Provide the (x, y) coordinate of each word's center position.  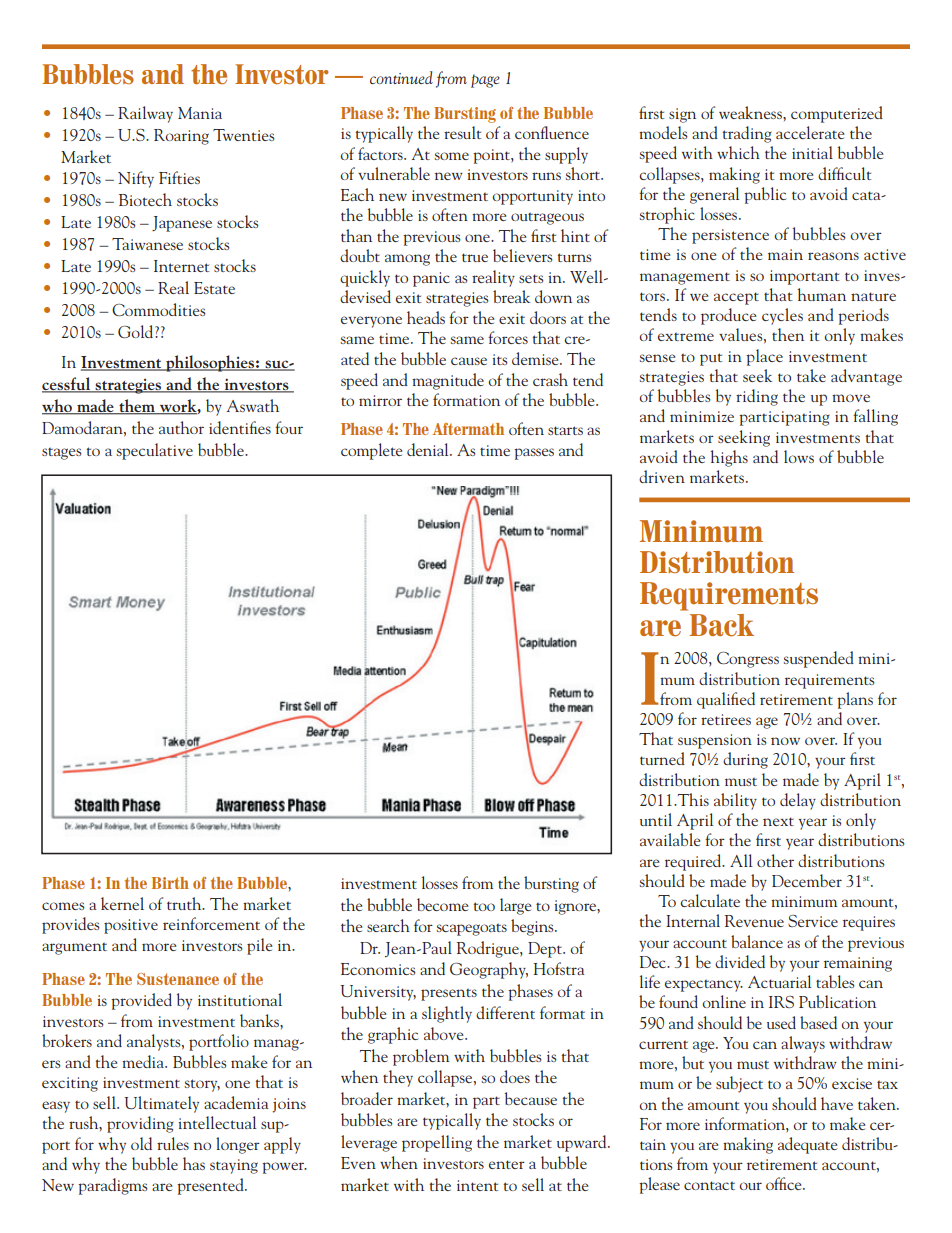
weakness (751, 112)
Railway (145, 114)
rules (173, 1143)
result (463, 132)
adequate (807, 1145)
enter (507, 1164)
